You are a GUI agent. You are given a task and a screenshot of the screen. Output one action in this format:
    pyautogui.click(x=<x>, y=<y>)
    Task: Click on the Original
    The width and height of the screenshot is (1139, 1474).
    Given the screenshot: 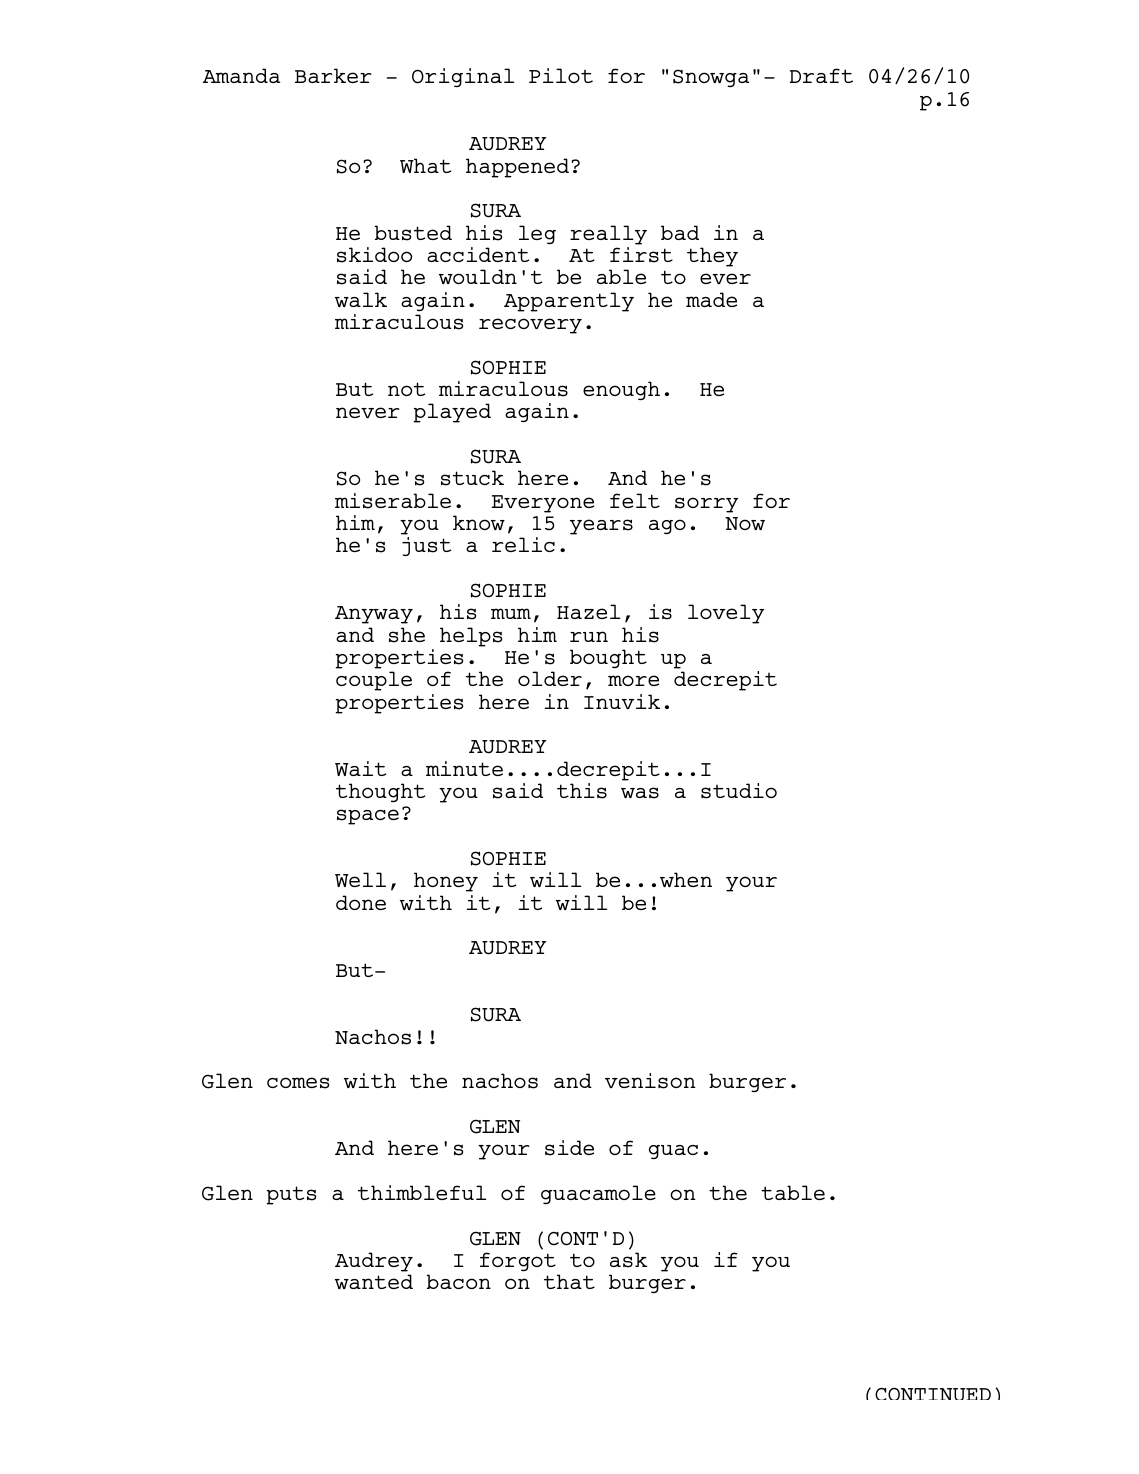 What is the action you would take?
    pyautogui.click(x=463, y=77)
